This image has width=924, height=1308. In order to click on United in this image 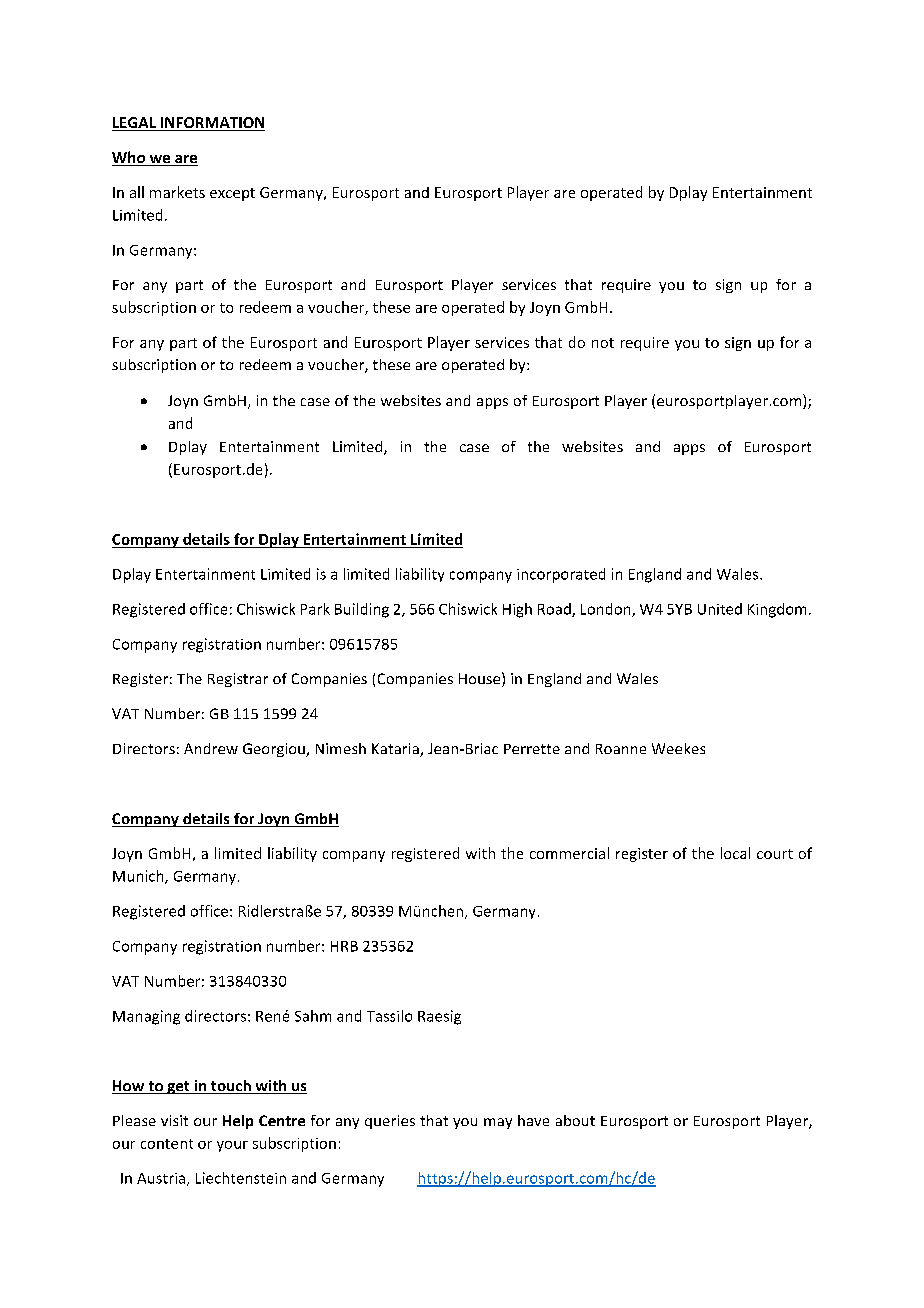, I will do `click(720, 609)`.
